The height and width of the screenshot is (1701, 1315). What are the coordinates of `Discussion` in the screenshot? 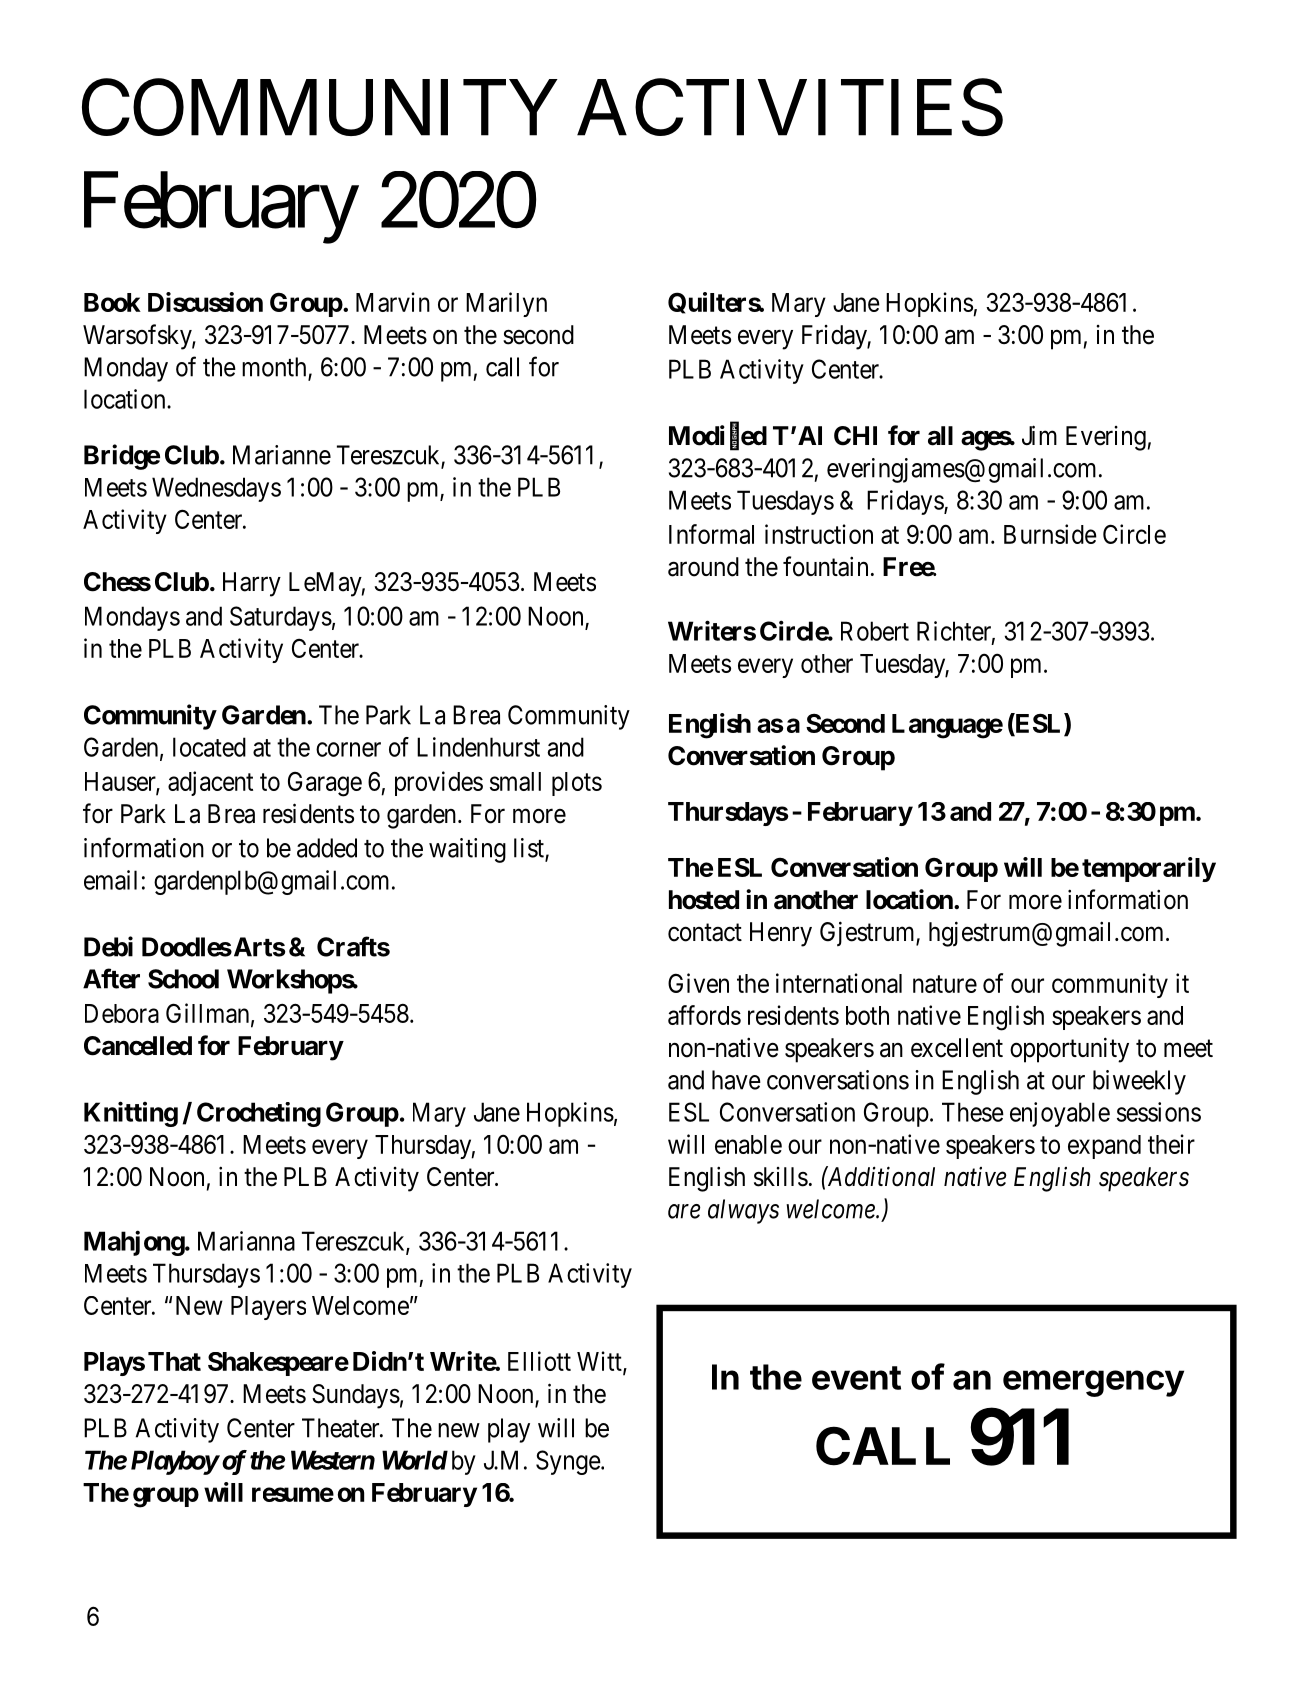 It's located at (205, 302).
